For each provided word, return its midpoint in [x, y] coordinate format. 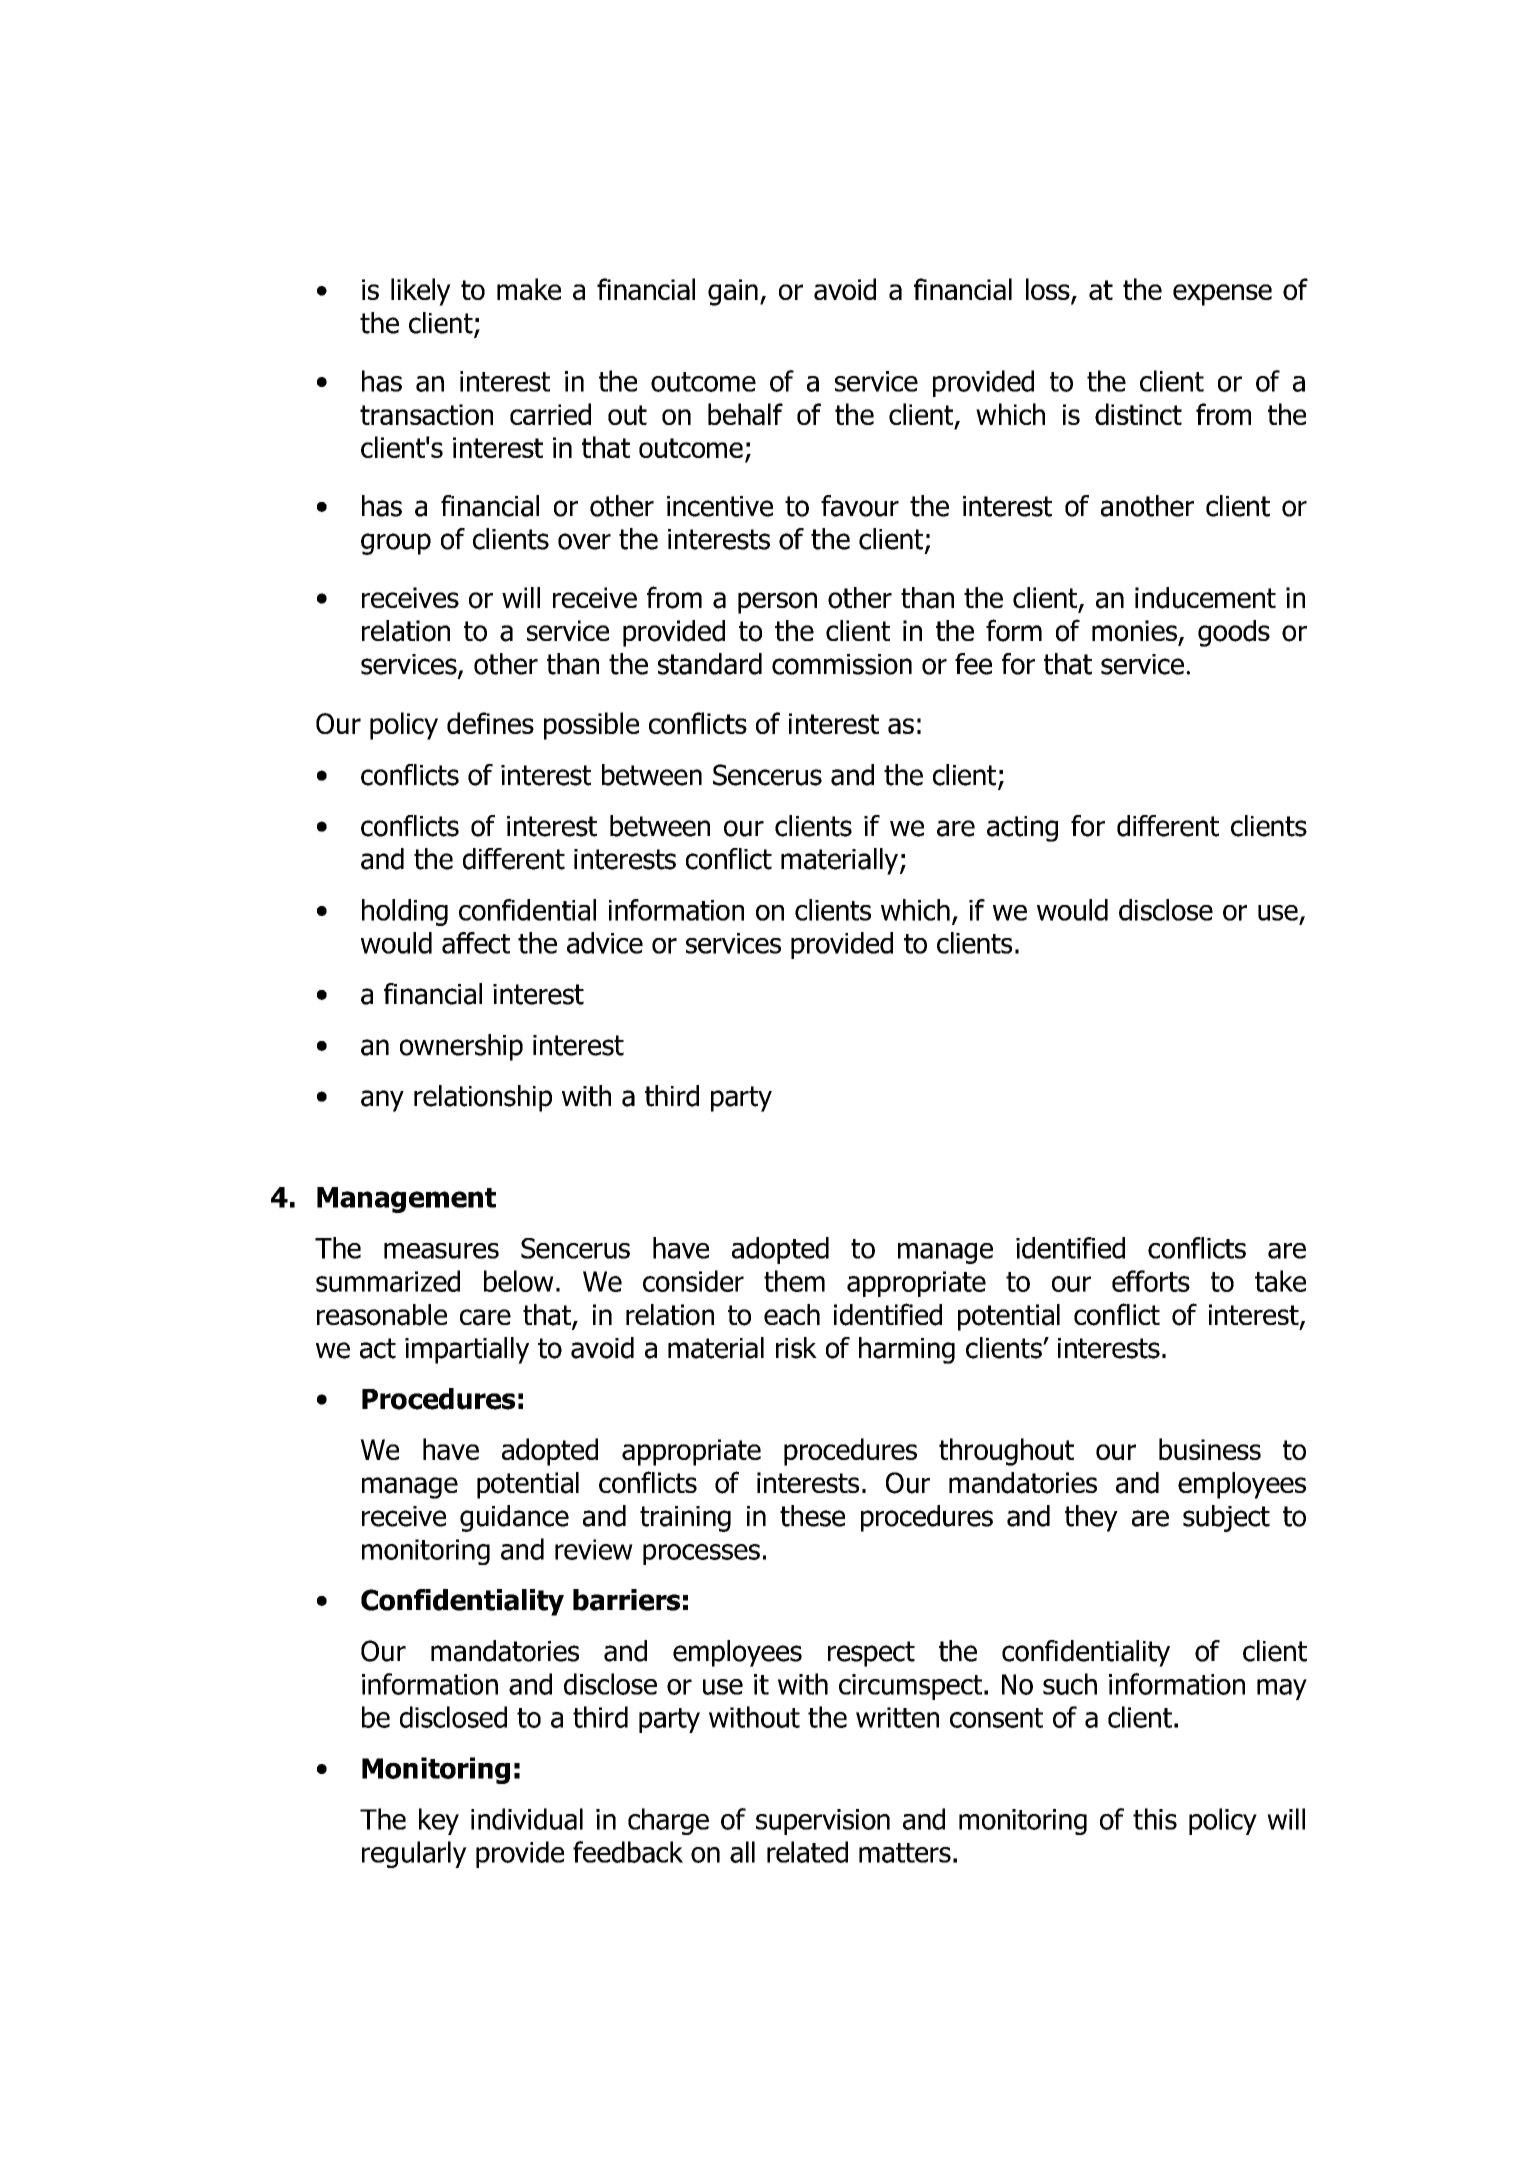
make [529, 289]
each [792, 1315]
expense [1222, 295]
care [485, 1317]
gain [733, 292]
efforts [1151, 1281]
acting [1022, 829]
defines [490, 723]
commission [842, 664]
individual [527, 1819]
